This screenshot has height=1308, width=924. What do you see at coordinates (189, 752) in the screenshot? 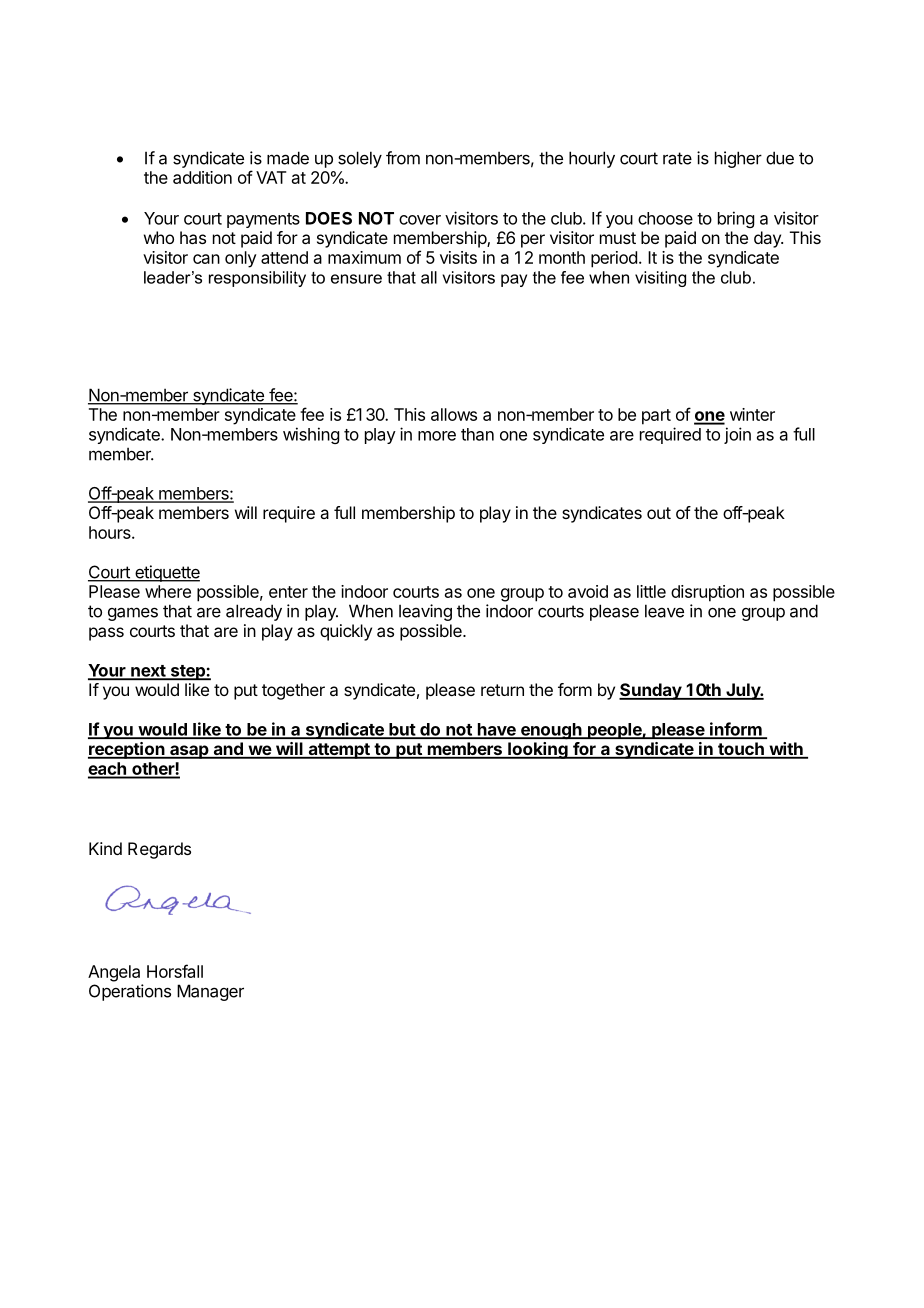
I see `asap` at bounding box center [189, 752].
